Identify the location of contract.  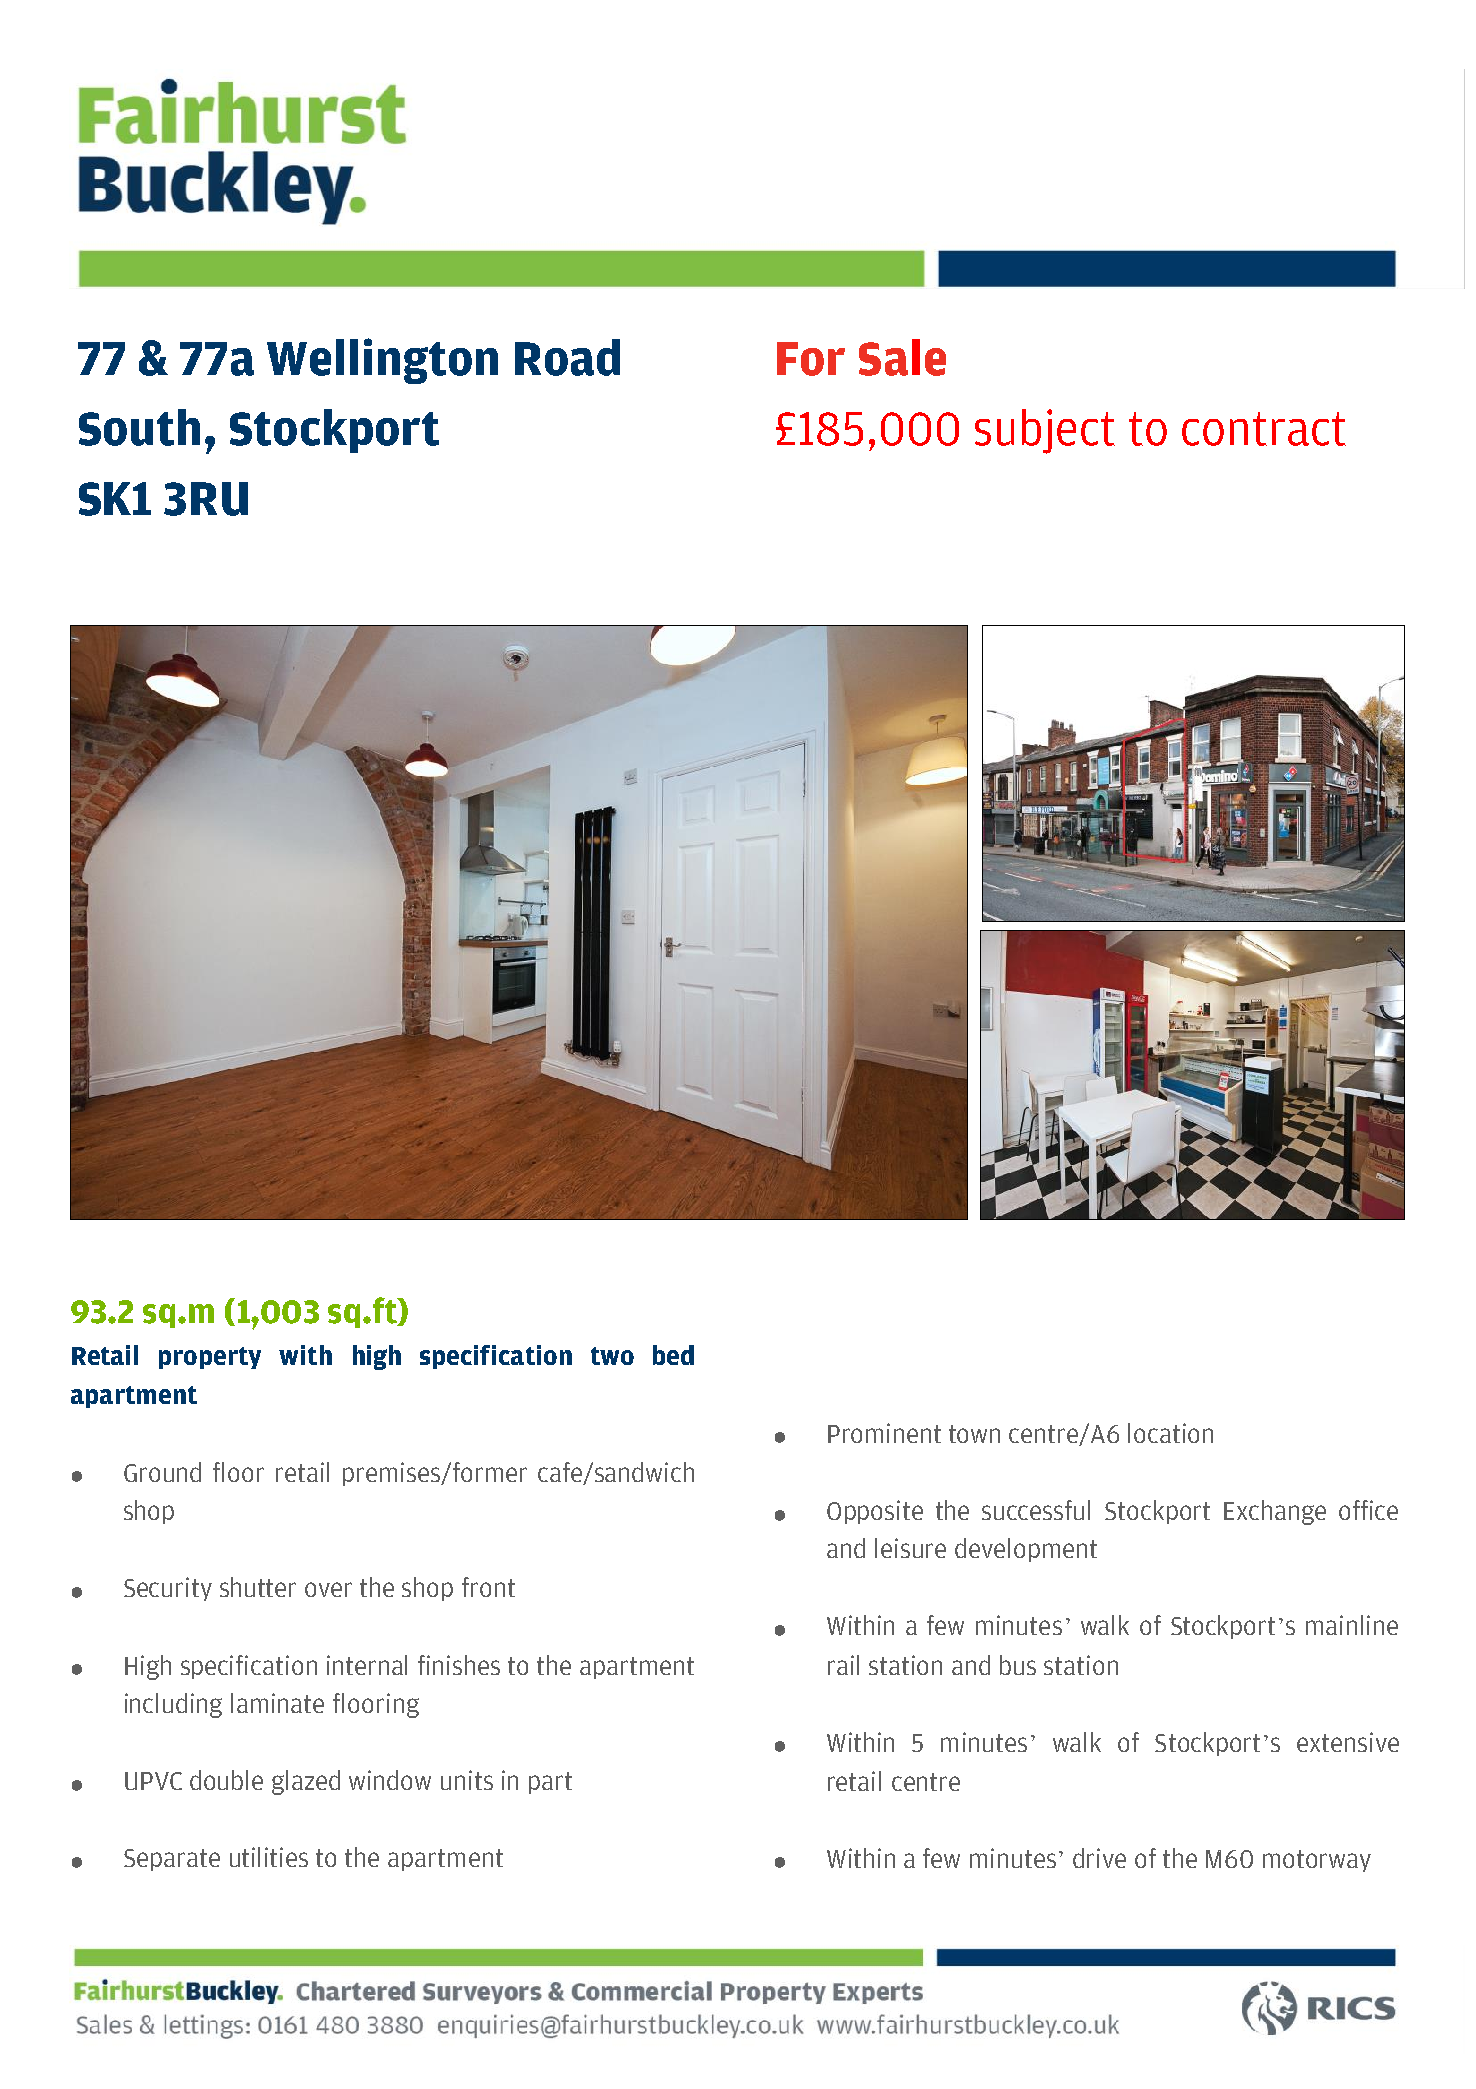
(1264, 429).
